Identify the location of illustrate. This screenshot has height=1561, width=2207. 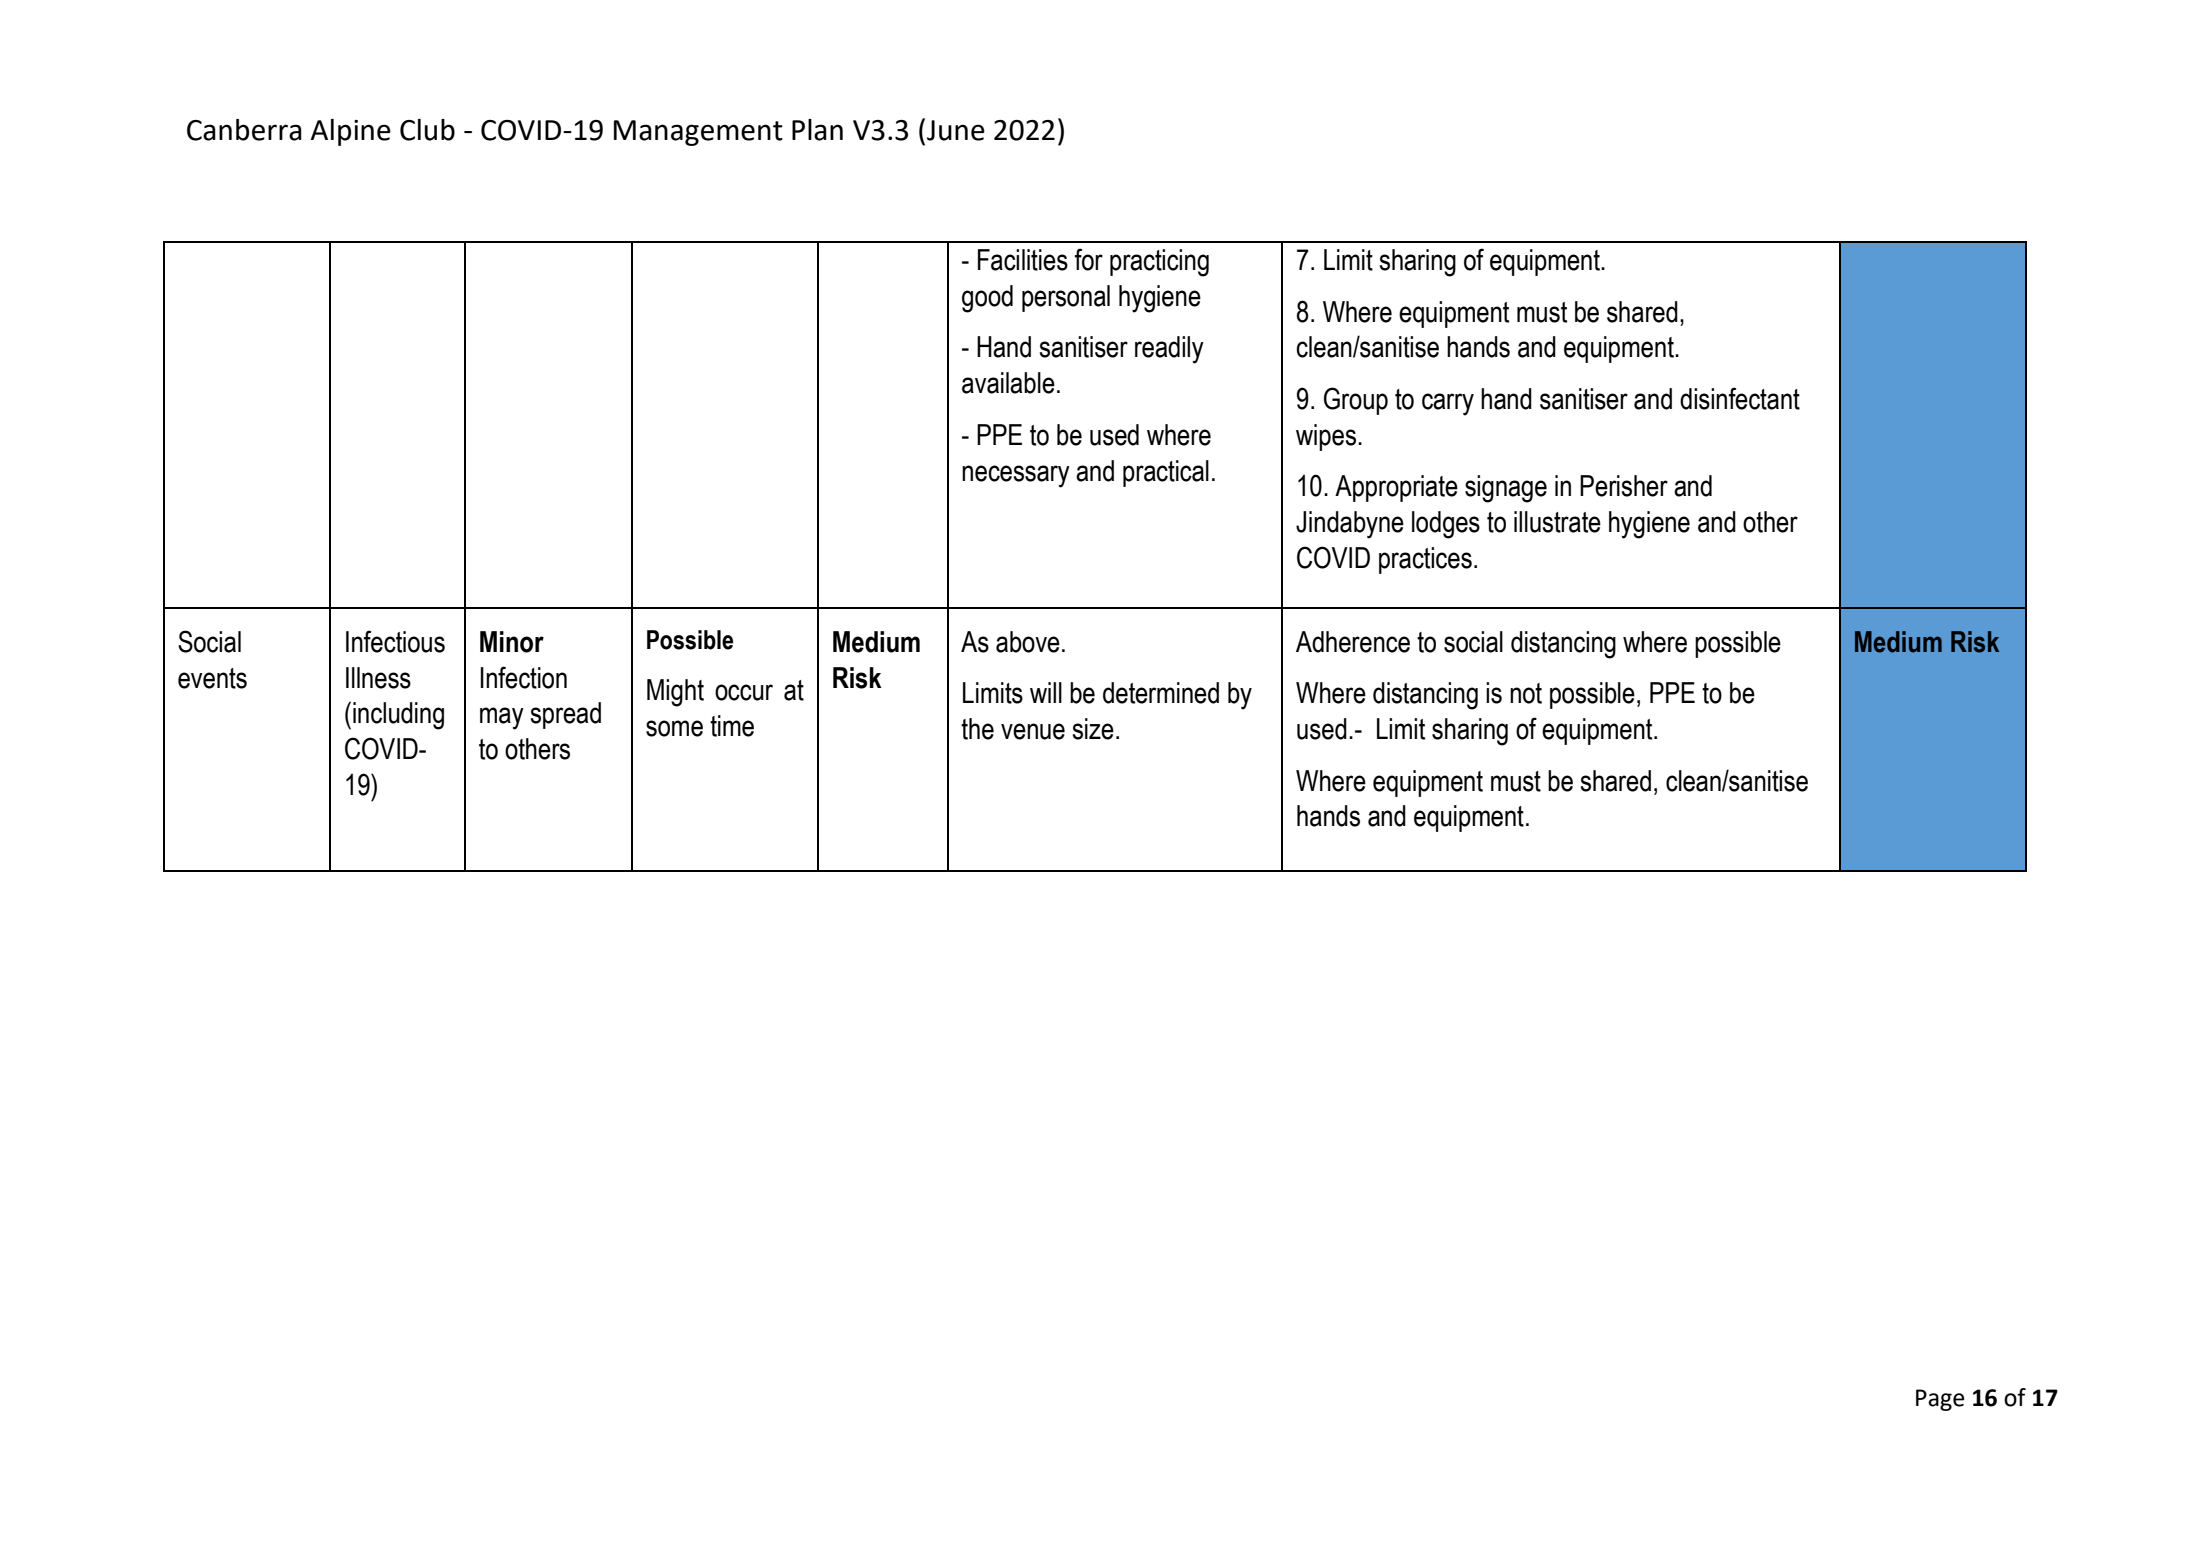
(1557, 522).
